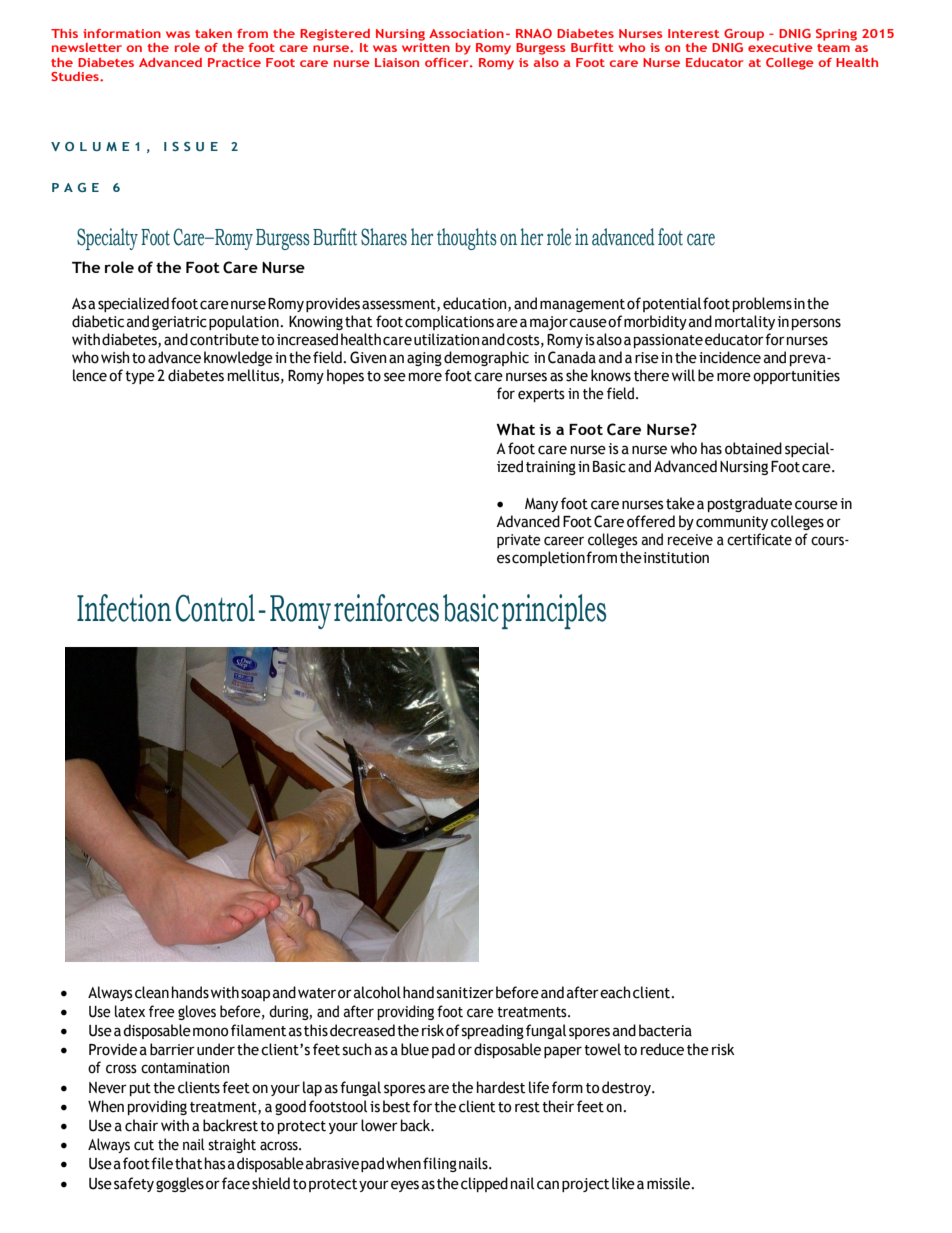  Describe the element at coordinates (615, 992) in the document. I see `each` at that location.
